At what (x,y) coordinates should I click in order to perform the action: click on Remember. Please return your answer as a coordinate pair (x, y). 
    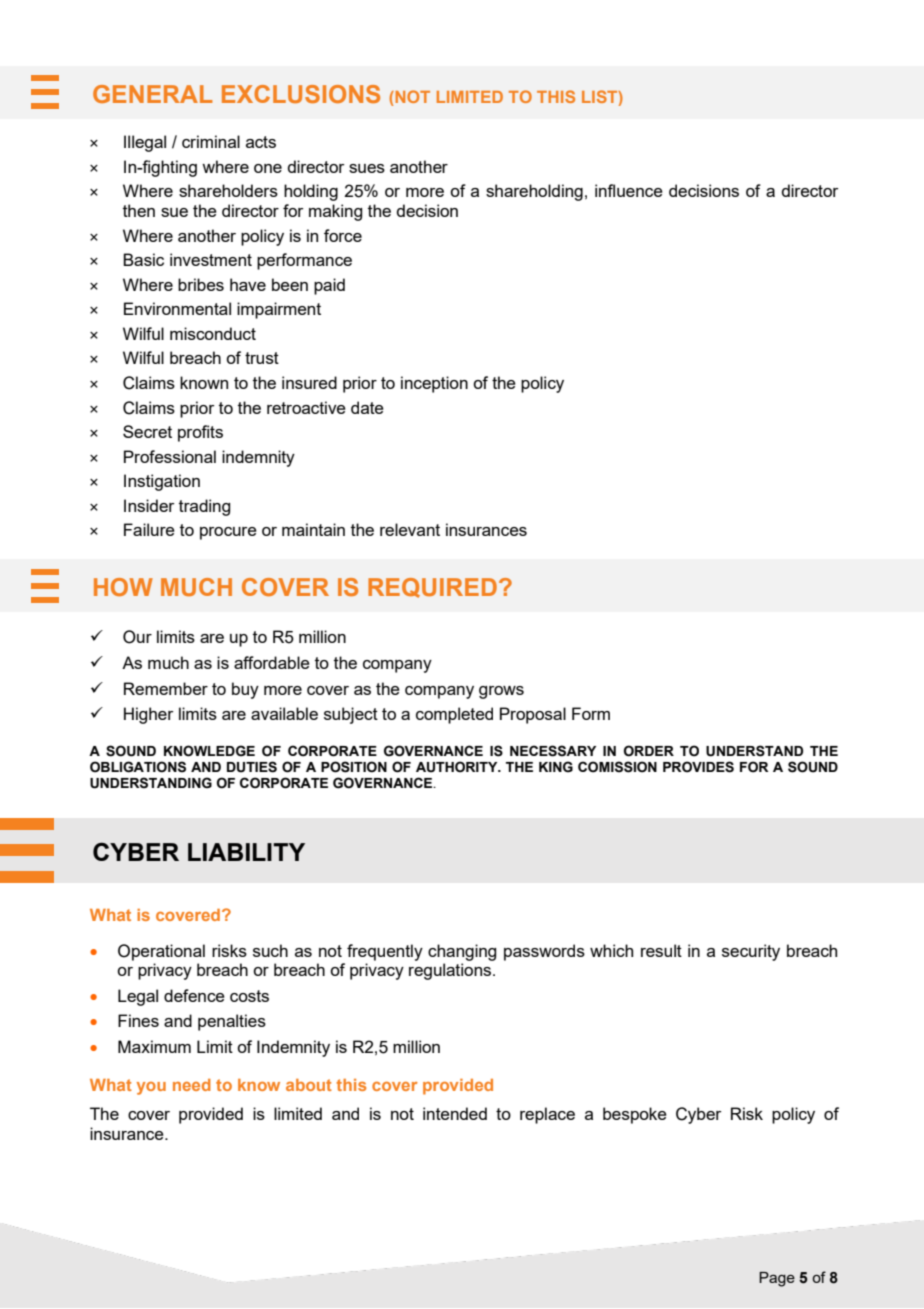
    Looking at the image, I should click on (166, 688).
